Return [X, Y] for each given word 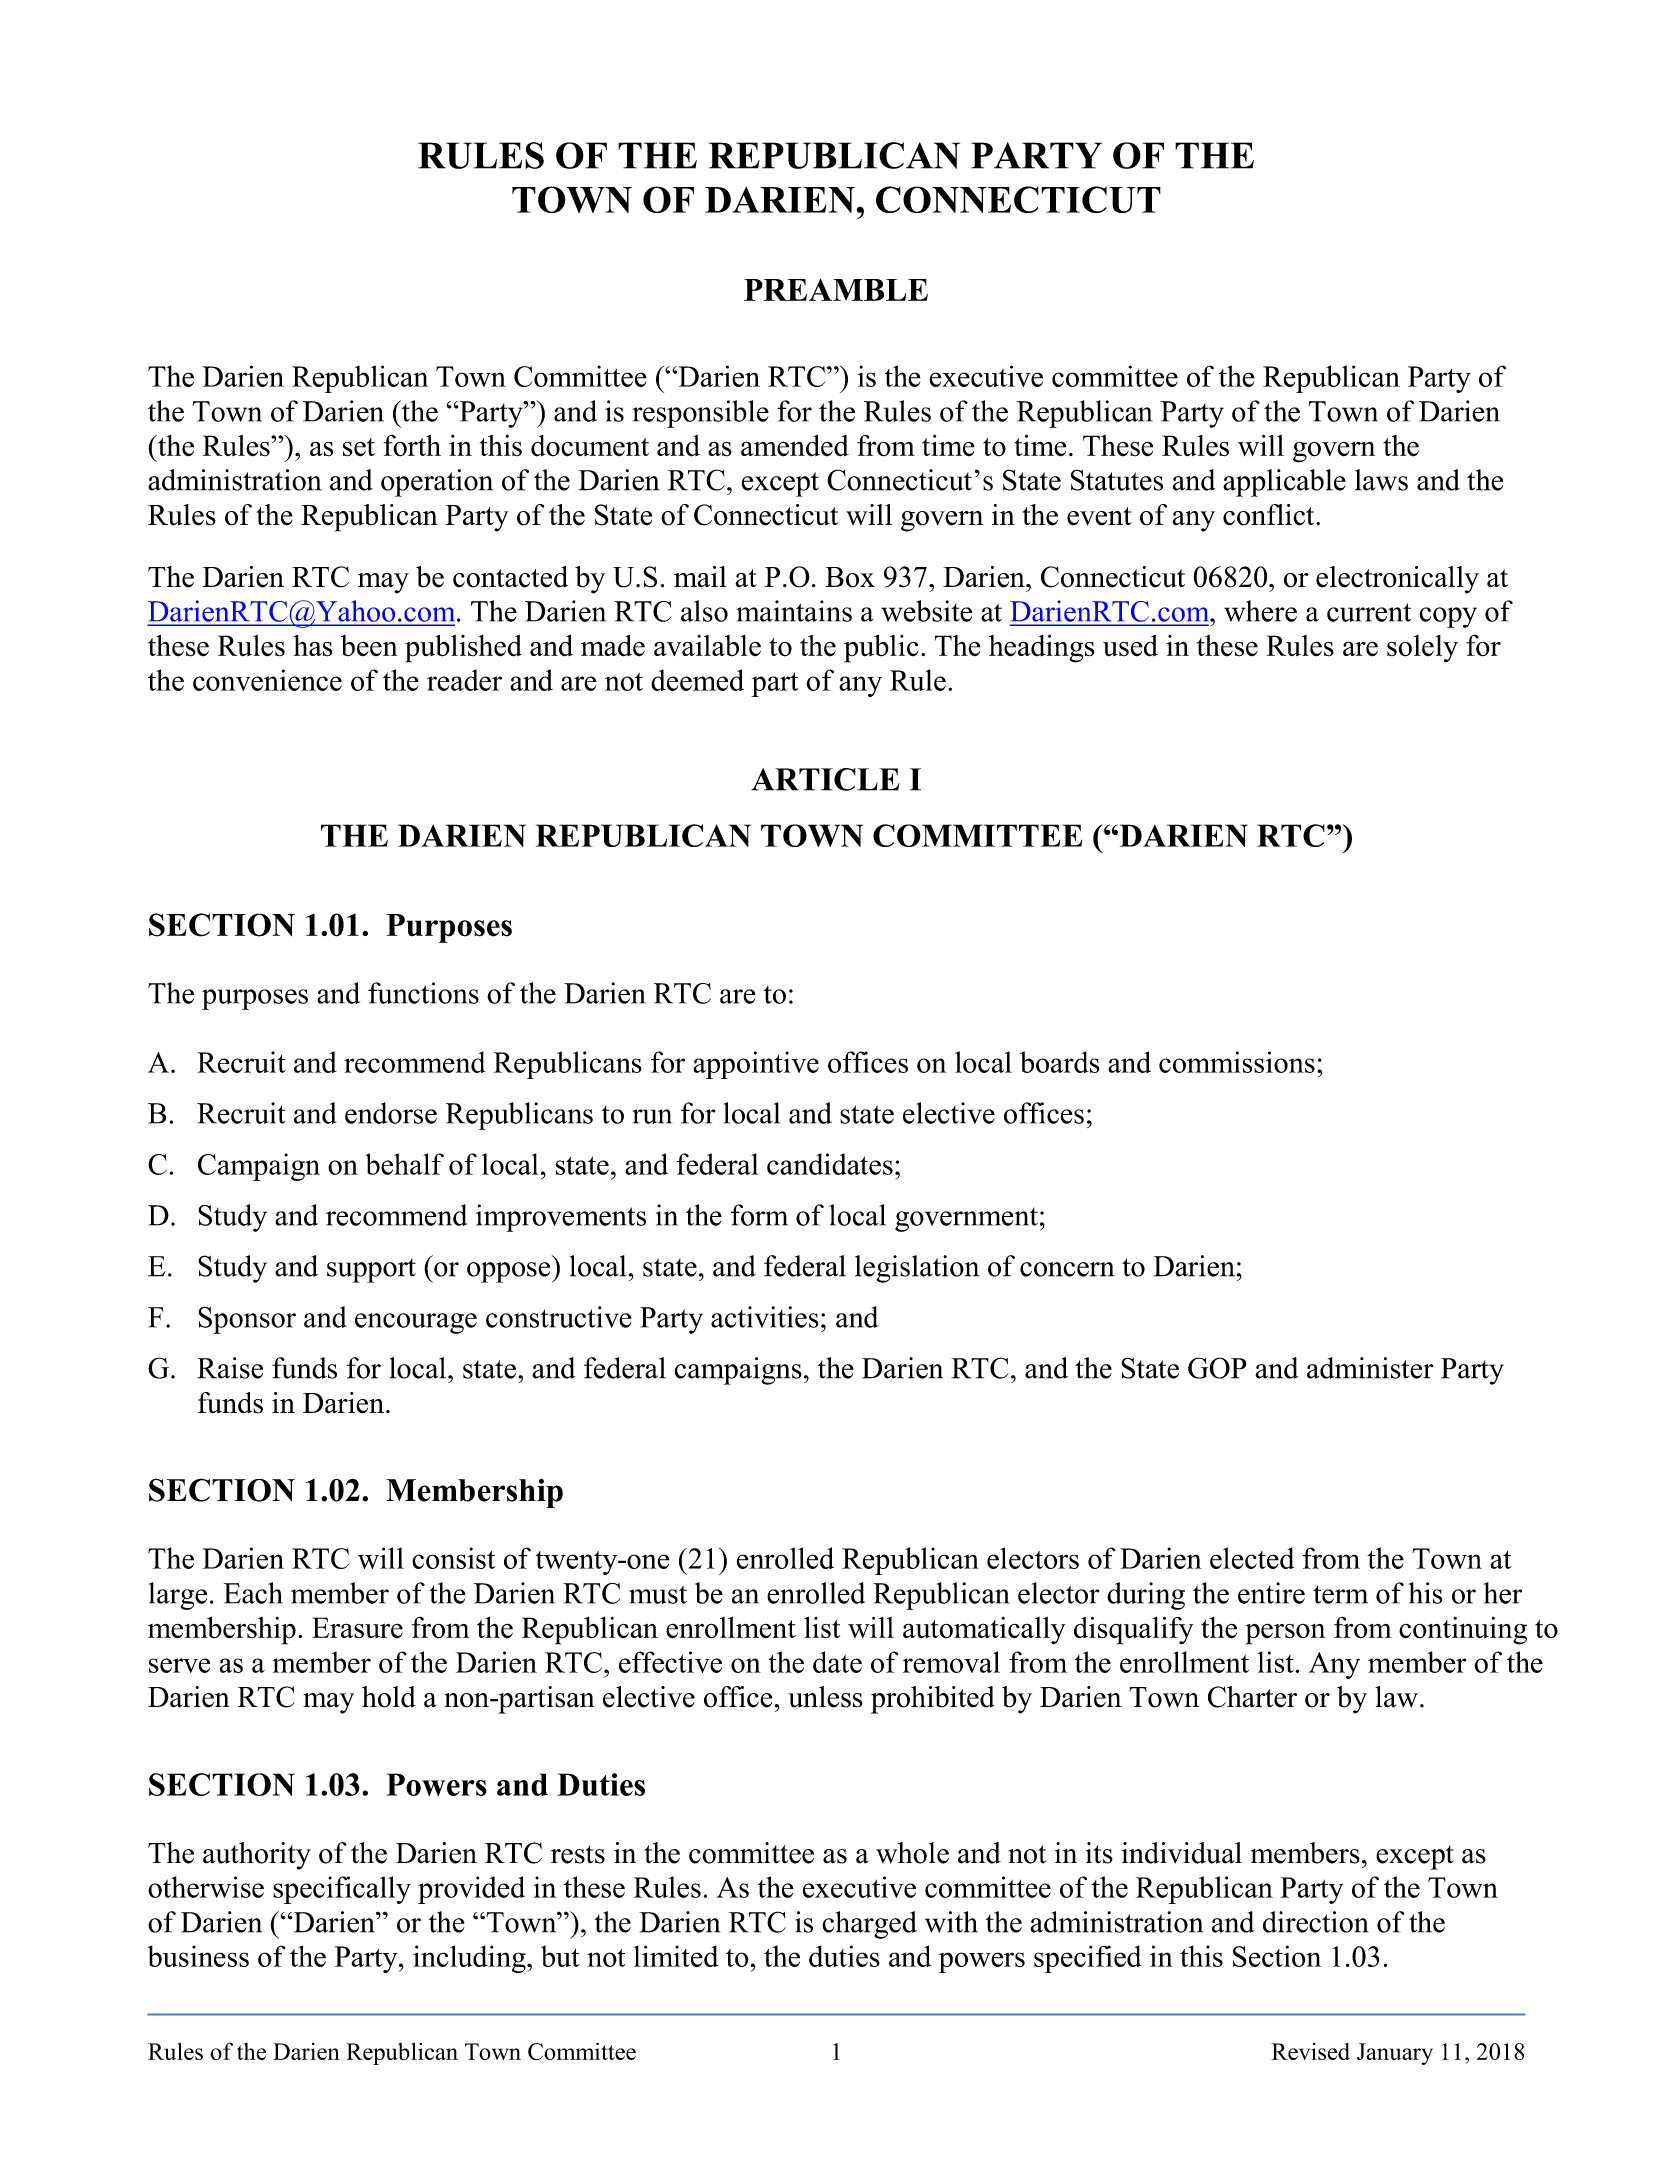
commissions [1237, 1062]
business [198, 1956]
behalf [404, 1164]
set [359, 447]
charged [869, 1925]
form [759, 1215]
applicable [1284, 483]
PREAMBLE [836, 289]
